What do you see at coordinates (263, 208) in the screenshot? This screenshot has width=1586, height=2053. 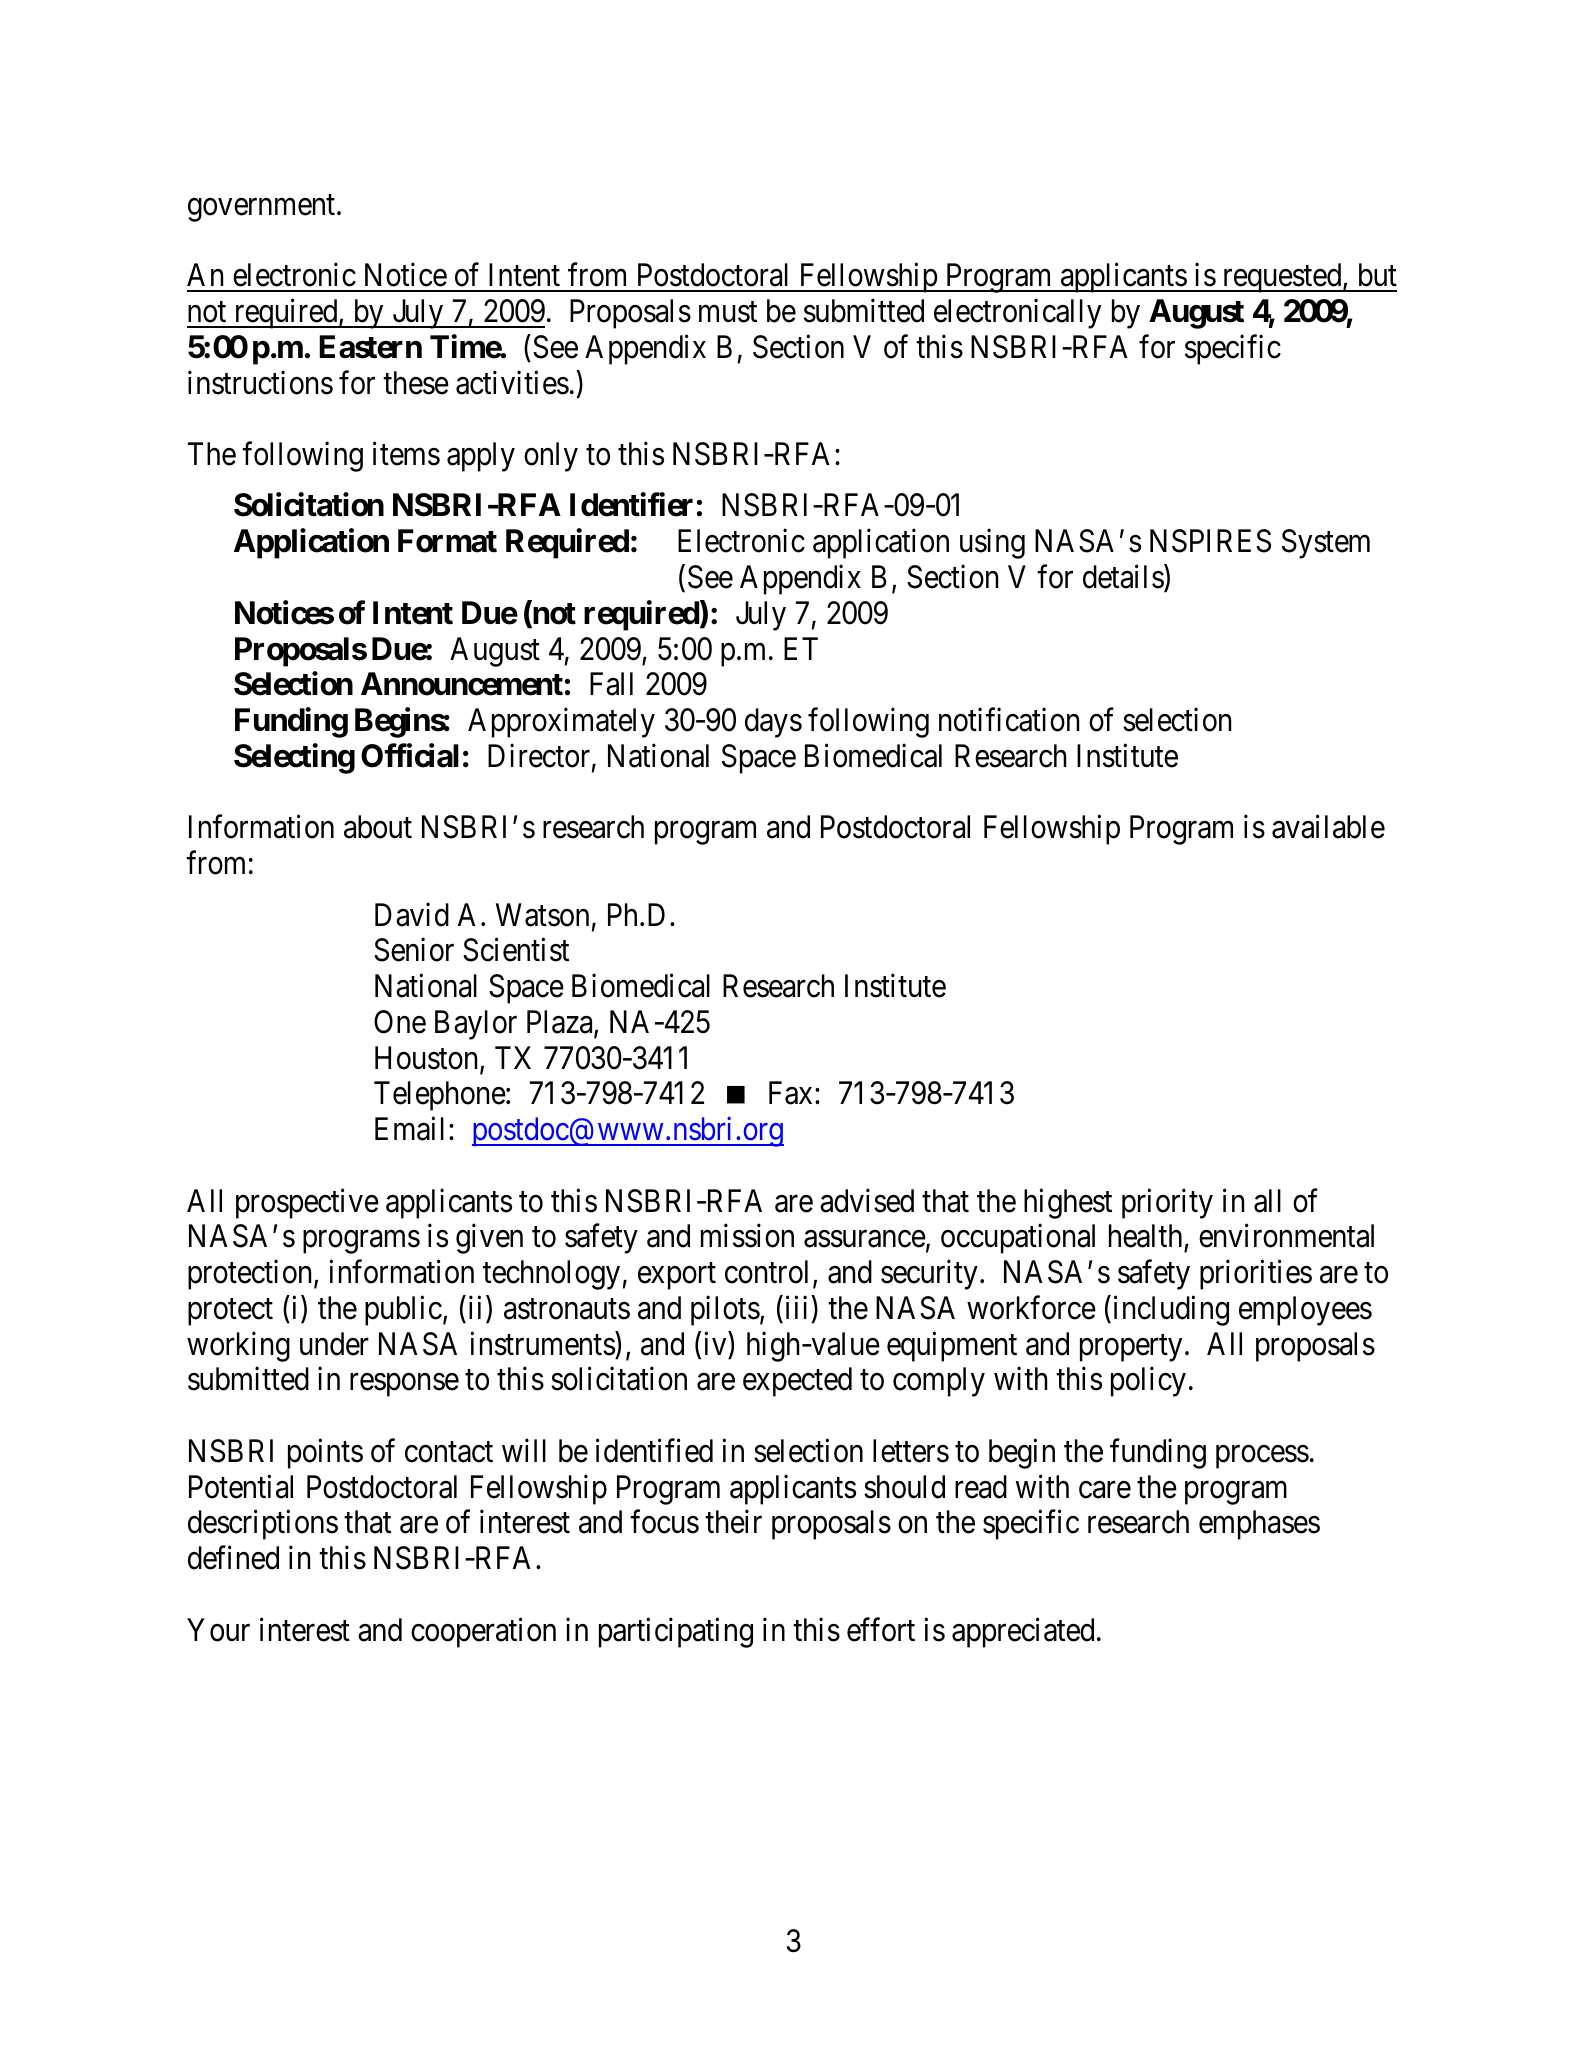 I see `government` at bounding box center [263, 208].
